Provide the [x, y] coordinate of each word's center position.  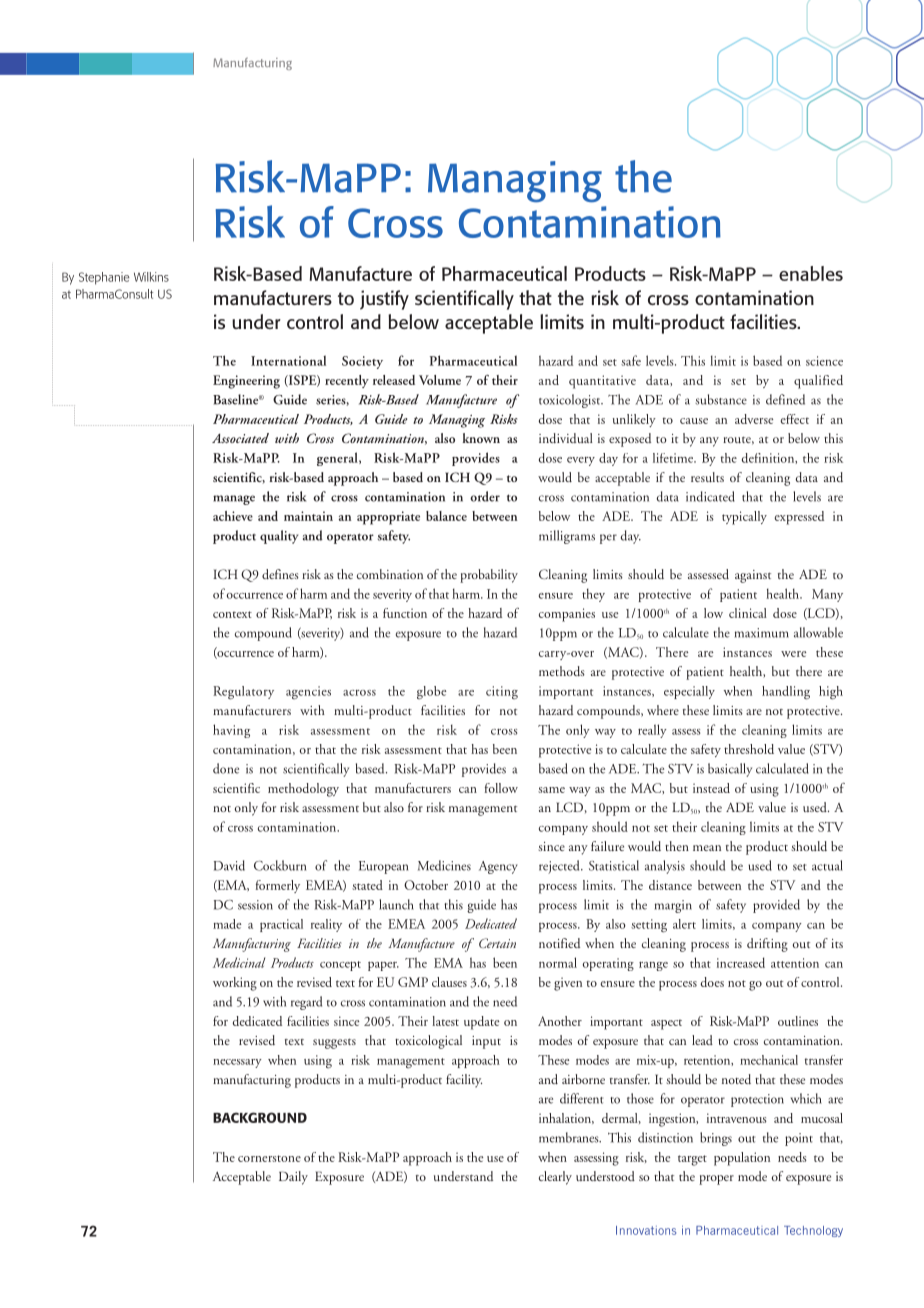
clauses [449, 982]
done [226, 768]
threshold [749, 749]
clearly [555, 1178]
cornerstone [269, 1158]
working [235, 984]
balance [446, 516]
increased [741, 962]
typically [744, 518]
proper [716, 1180]
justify [384, 300]
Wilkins [151, 277]
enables [811, 273]
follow [501, 788]
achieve [233, 516]
